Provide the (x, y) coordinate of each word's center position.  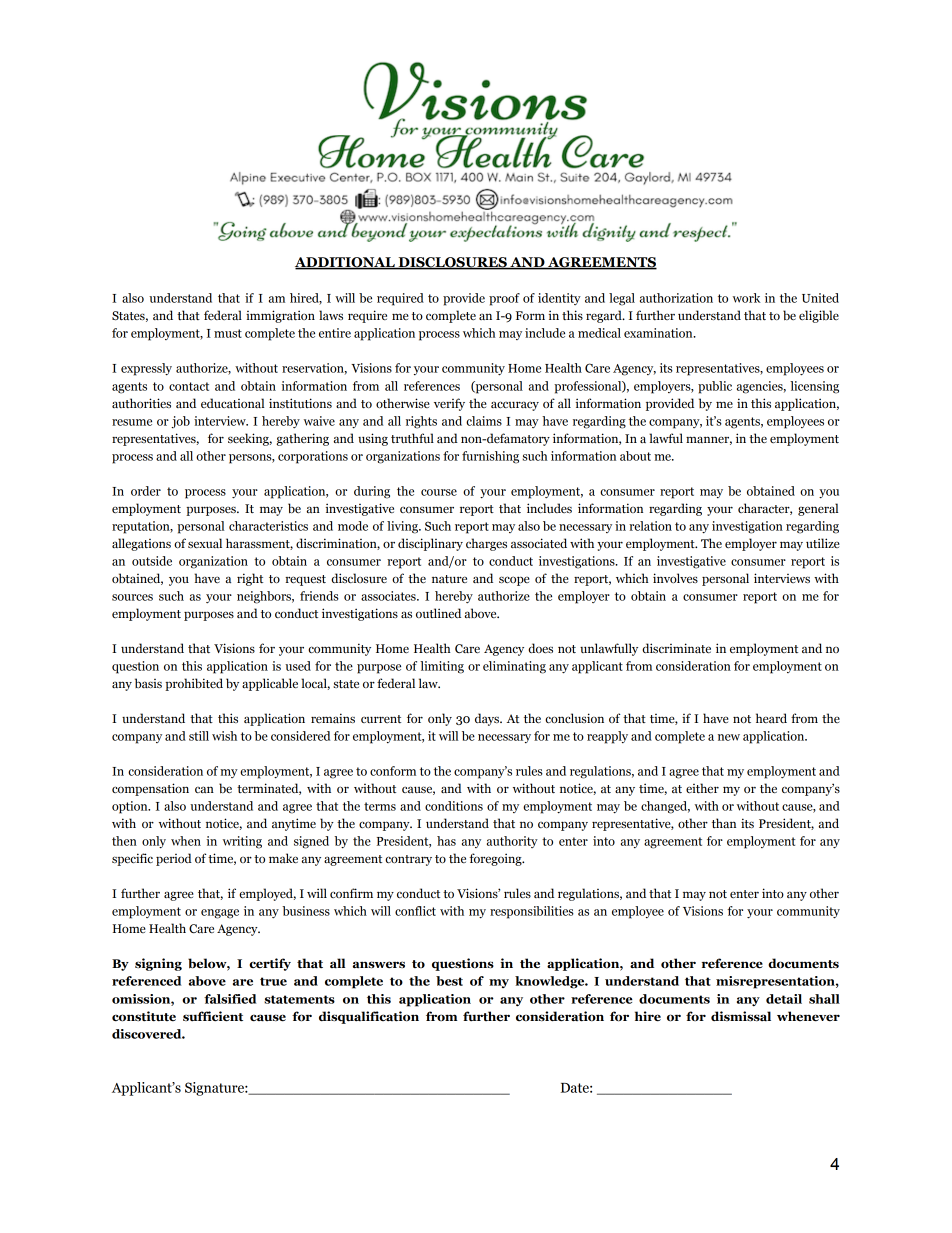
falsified (230, 999)
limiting (442, 667)
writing (242, 842)
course (439, 492)
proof (504, 299)
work (747, 298)
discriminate (676, 648)
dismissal (741, 1016)
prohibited (194, 684)
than (724, 823)
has (446, 841)
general (818, 509)
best (449, 981)
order (146, 491)
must (228, 333)
